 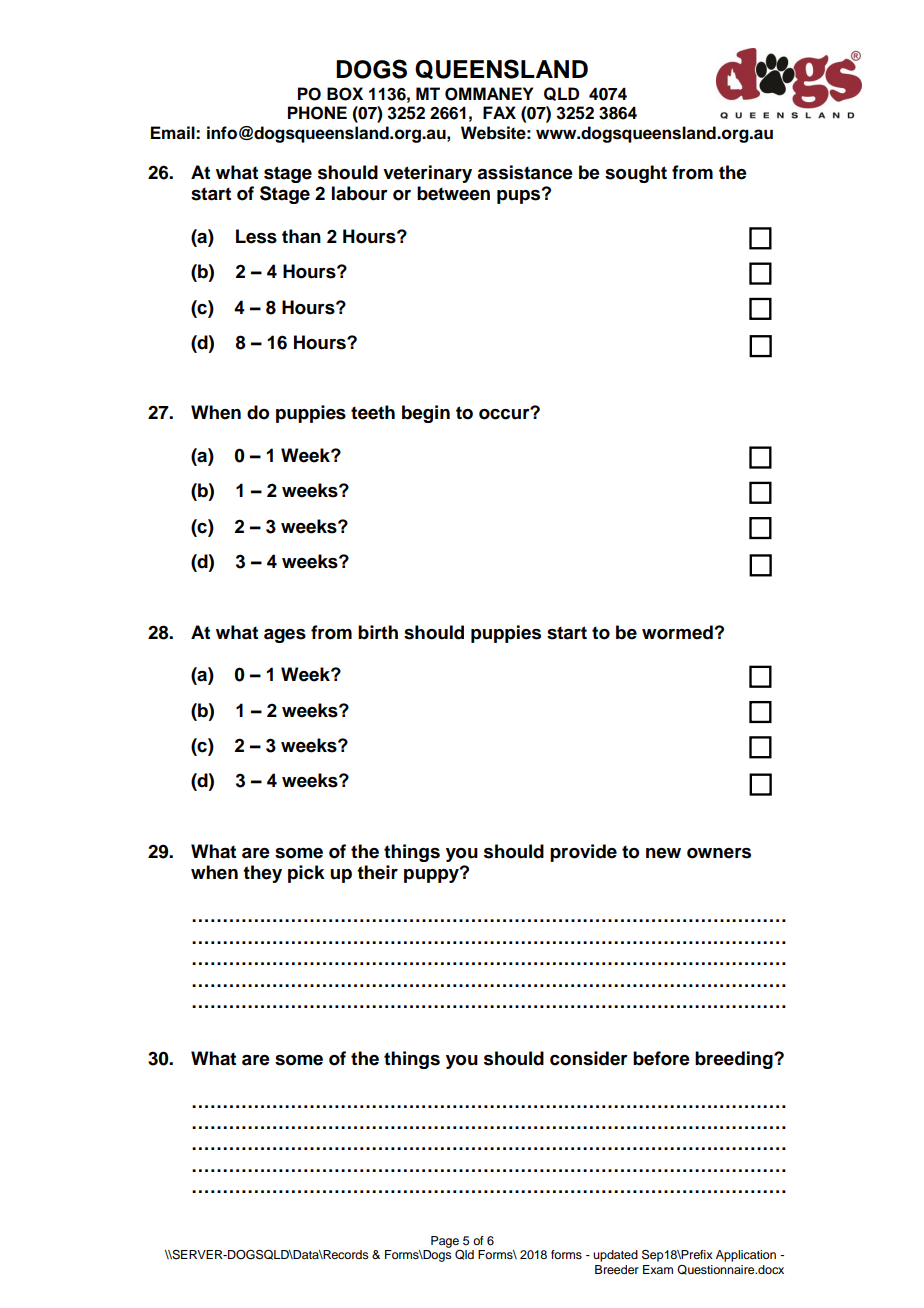 I want to click on sought, so click(x=636, y=174).
